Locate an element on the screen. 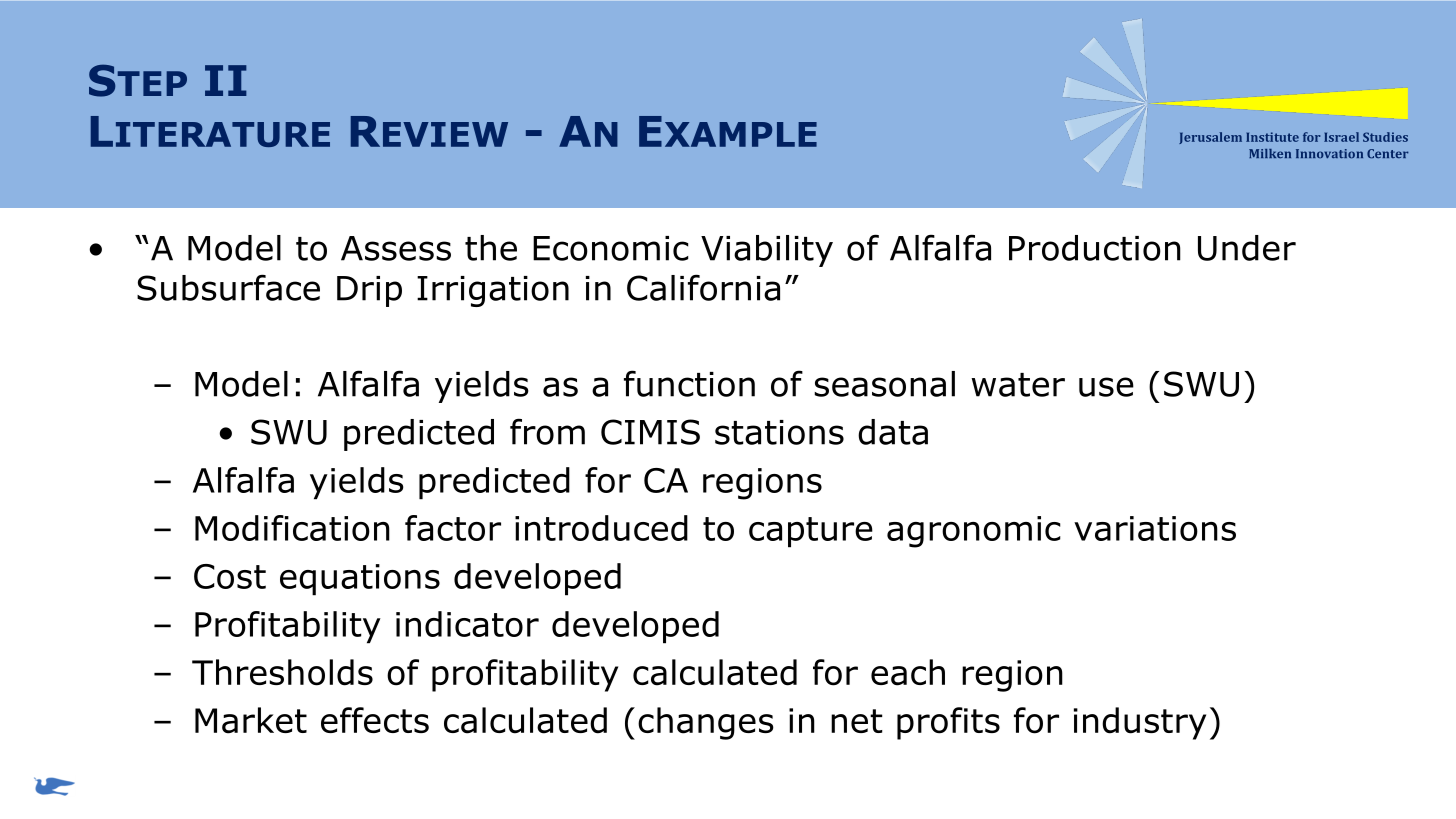 Image resolution: width=1456 pixels, height=819 pixels. Viability is located at coordinates (767, 251).
